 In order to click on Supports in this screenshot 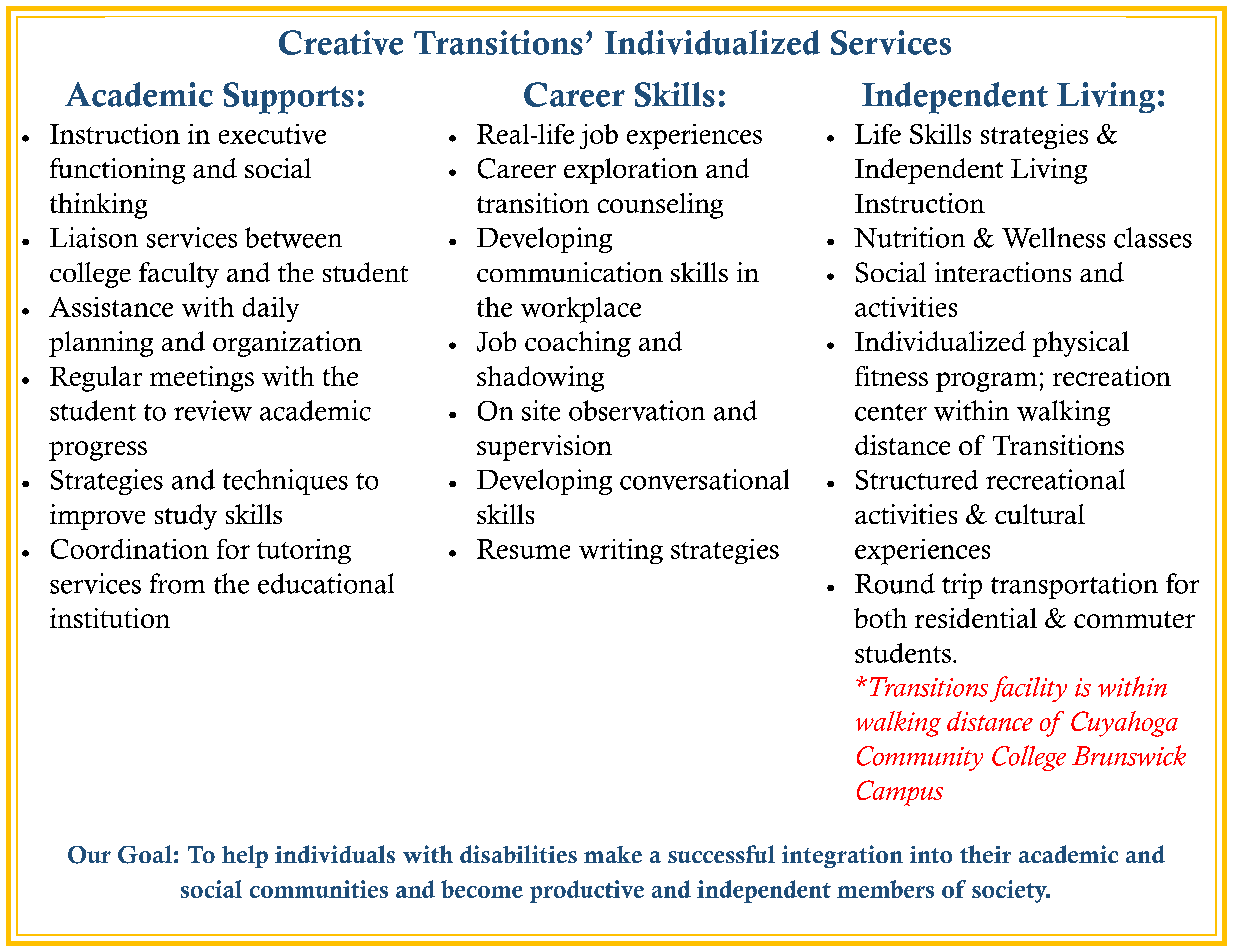, I will do `click(288, 98)`.
